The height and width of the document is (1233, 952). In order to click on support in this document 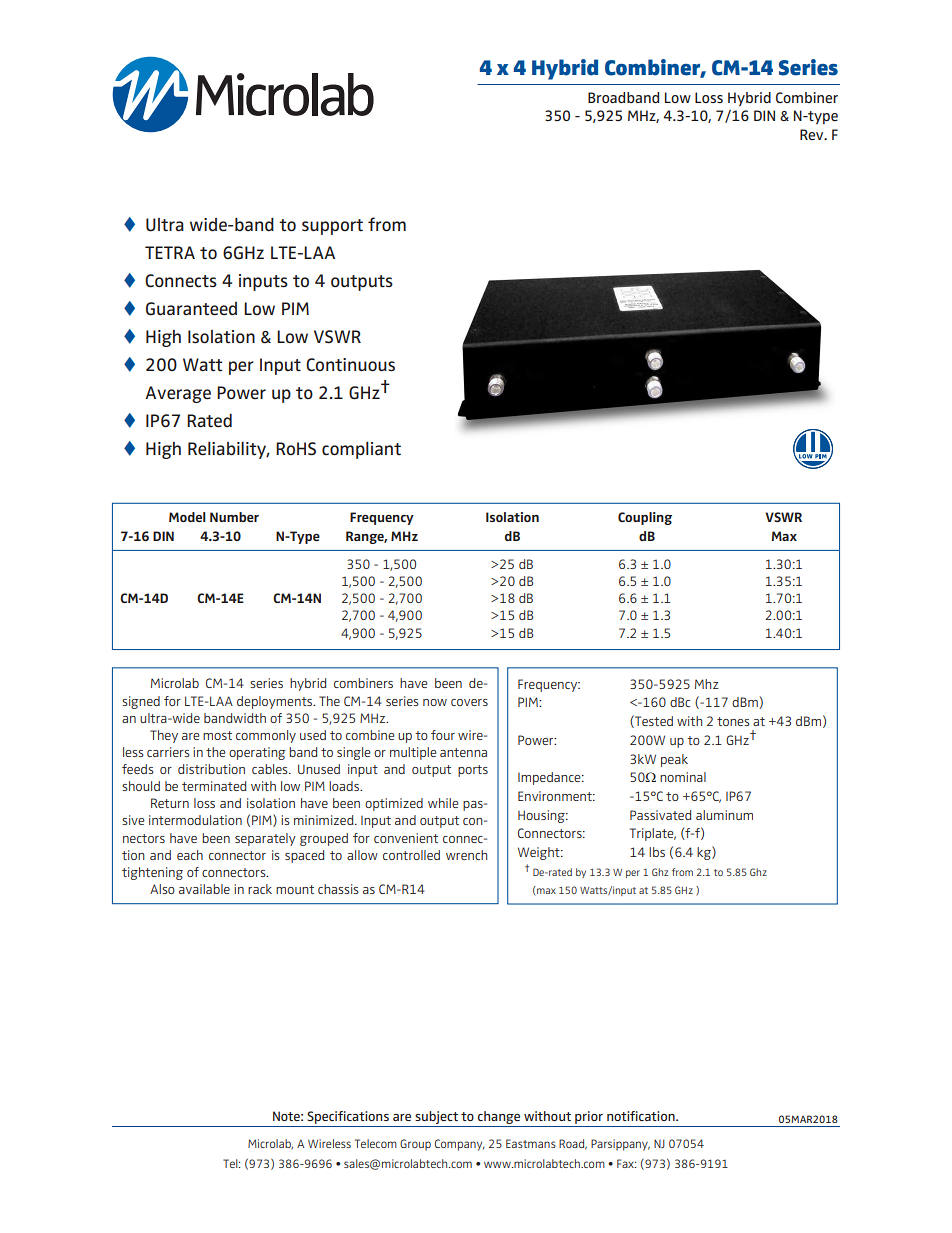, I will do `click(332, 227)`.
